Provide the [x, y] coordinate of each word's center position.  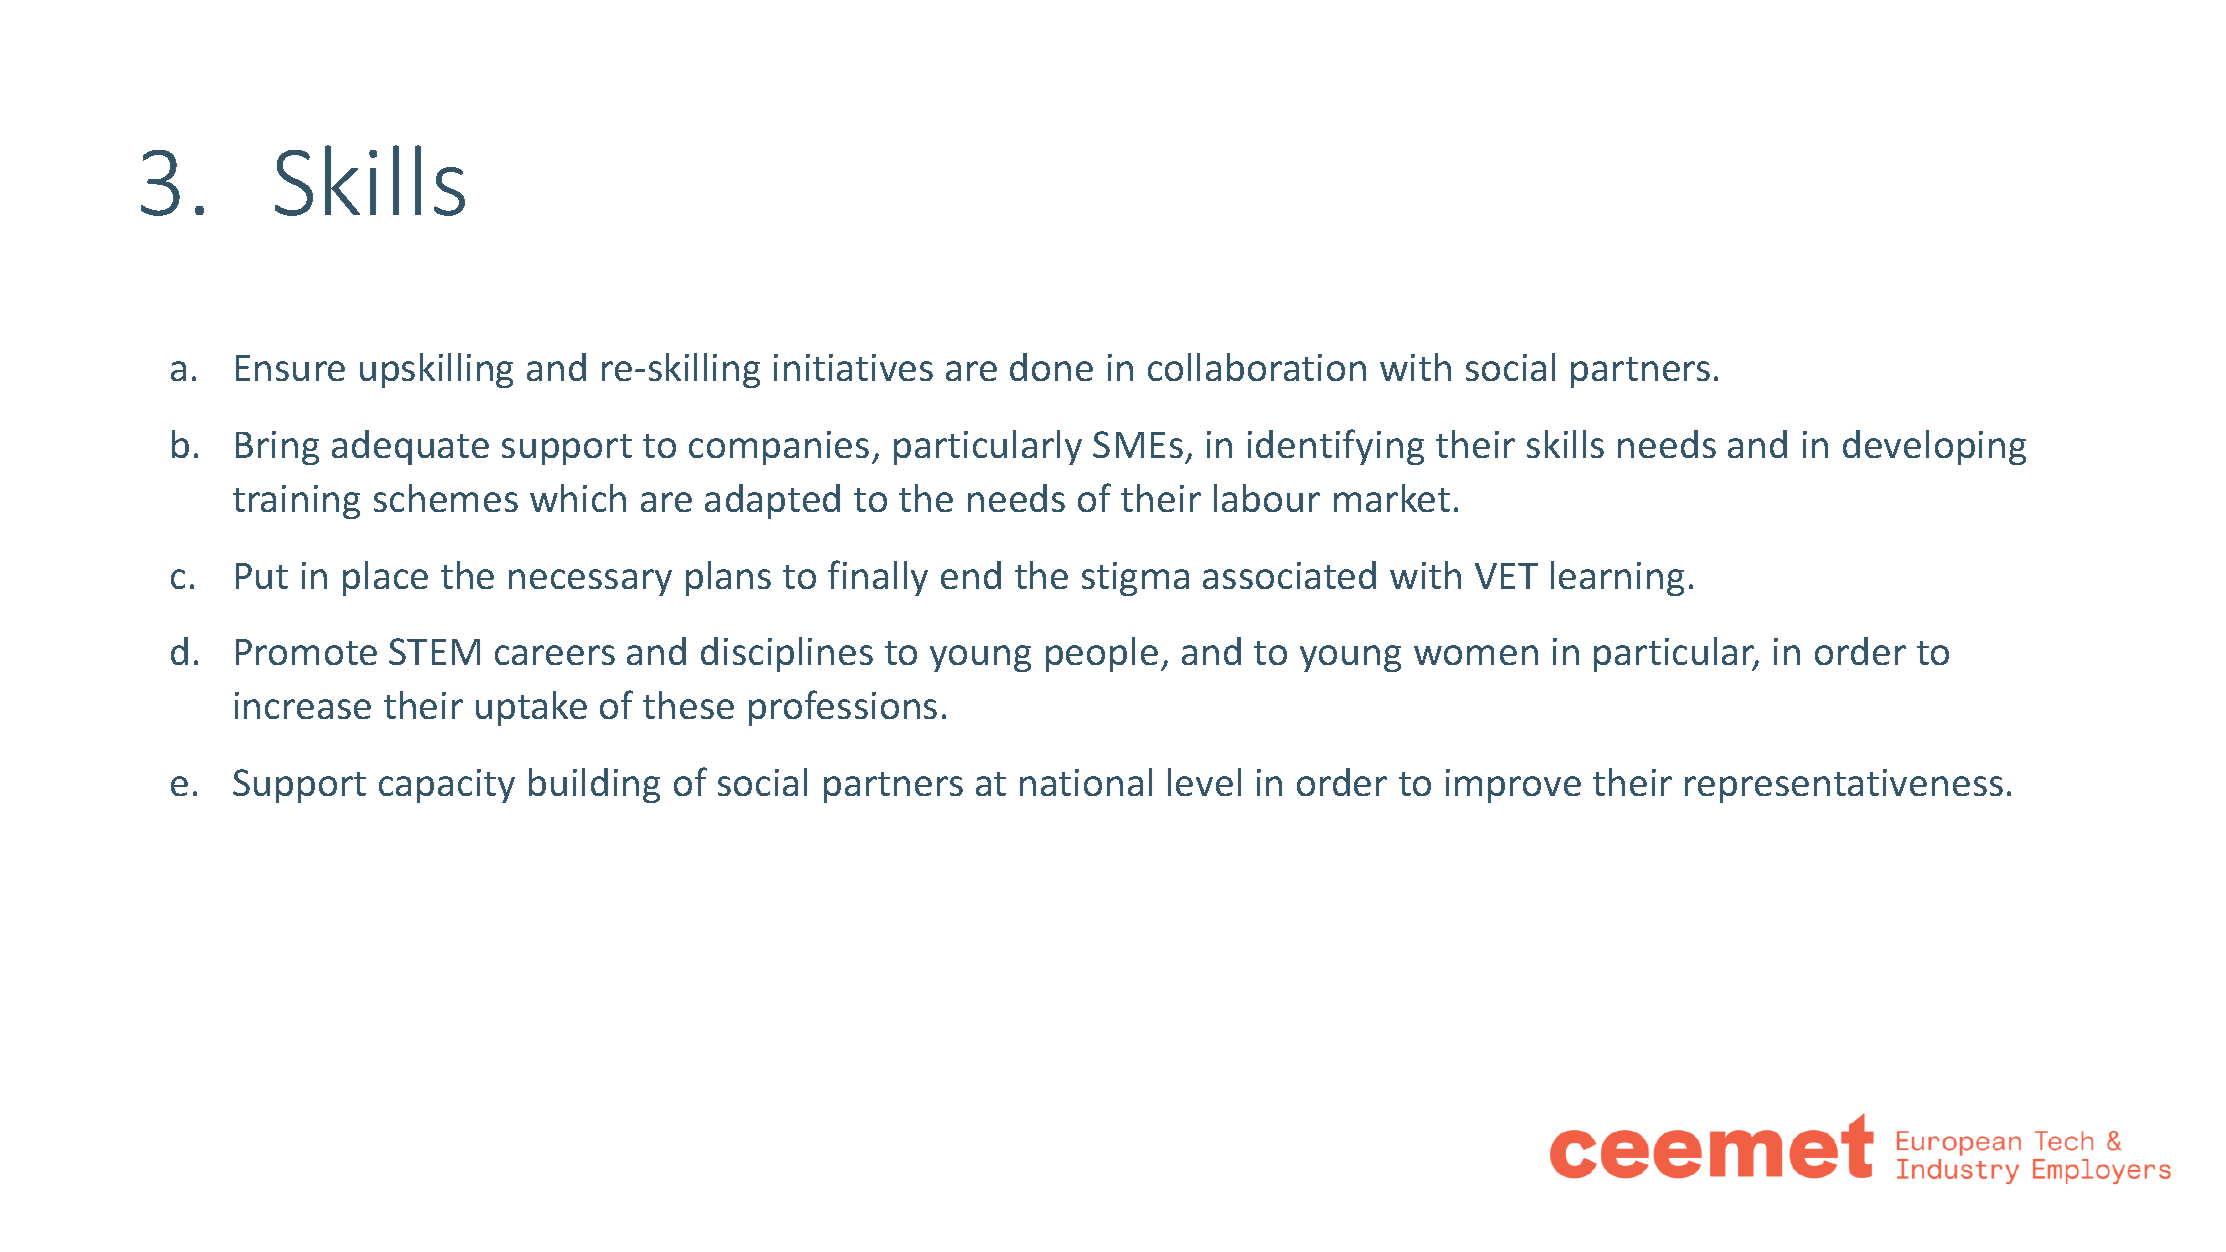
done [1051, 367]
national [1086, 782]
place [385, 578]
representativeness [1844, 786]
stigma [1135, 579]
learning [1617, 578]
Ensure [290, 368]
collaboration [1257, 367]
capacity [447, 786]
